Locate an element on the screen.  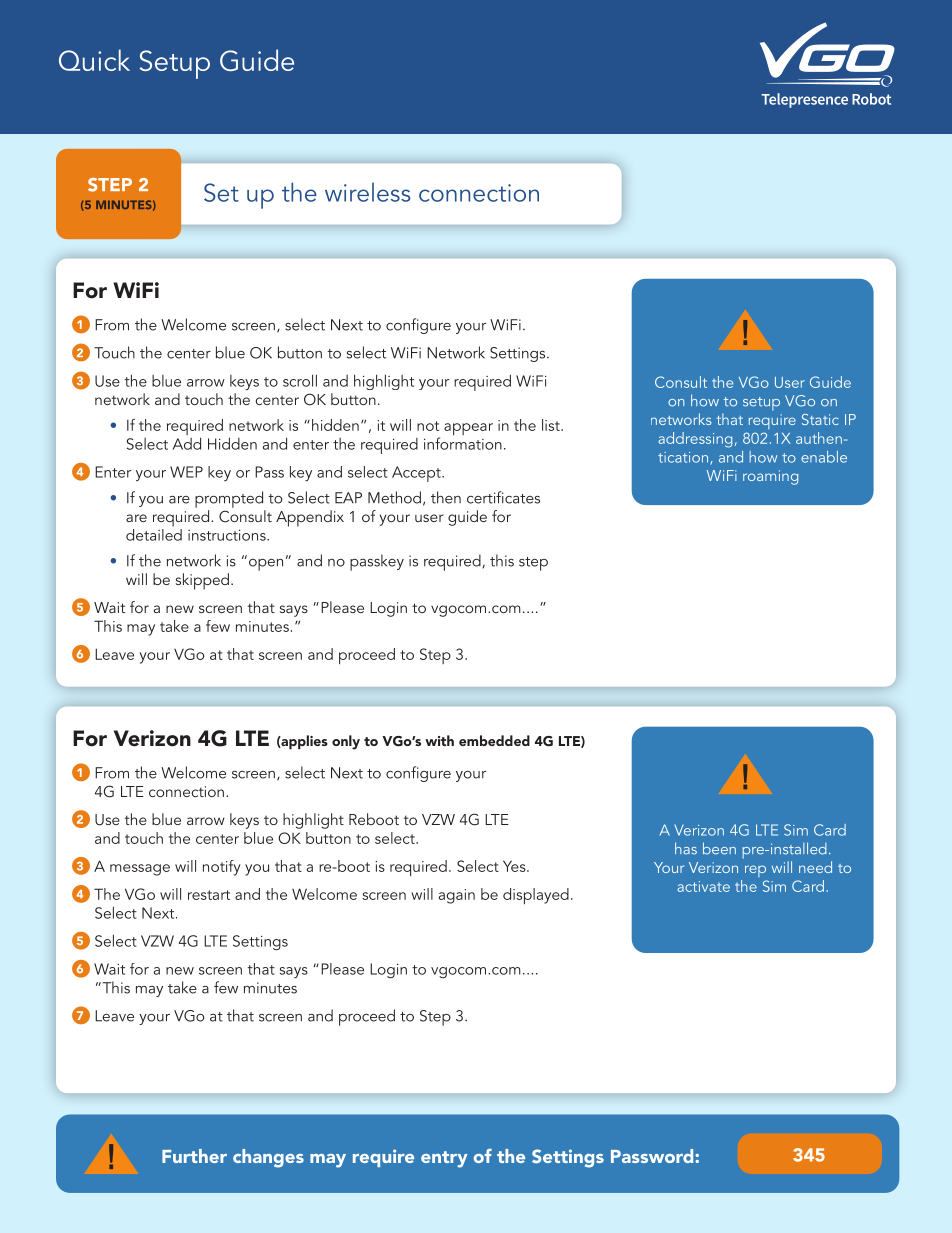
entry is located at coordinates (444, 1159).
